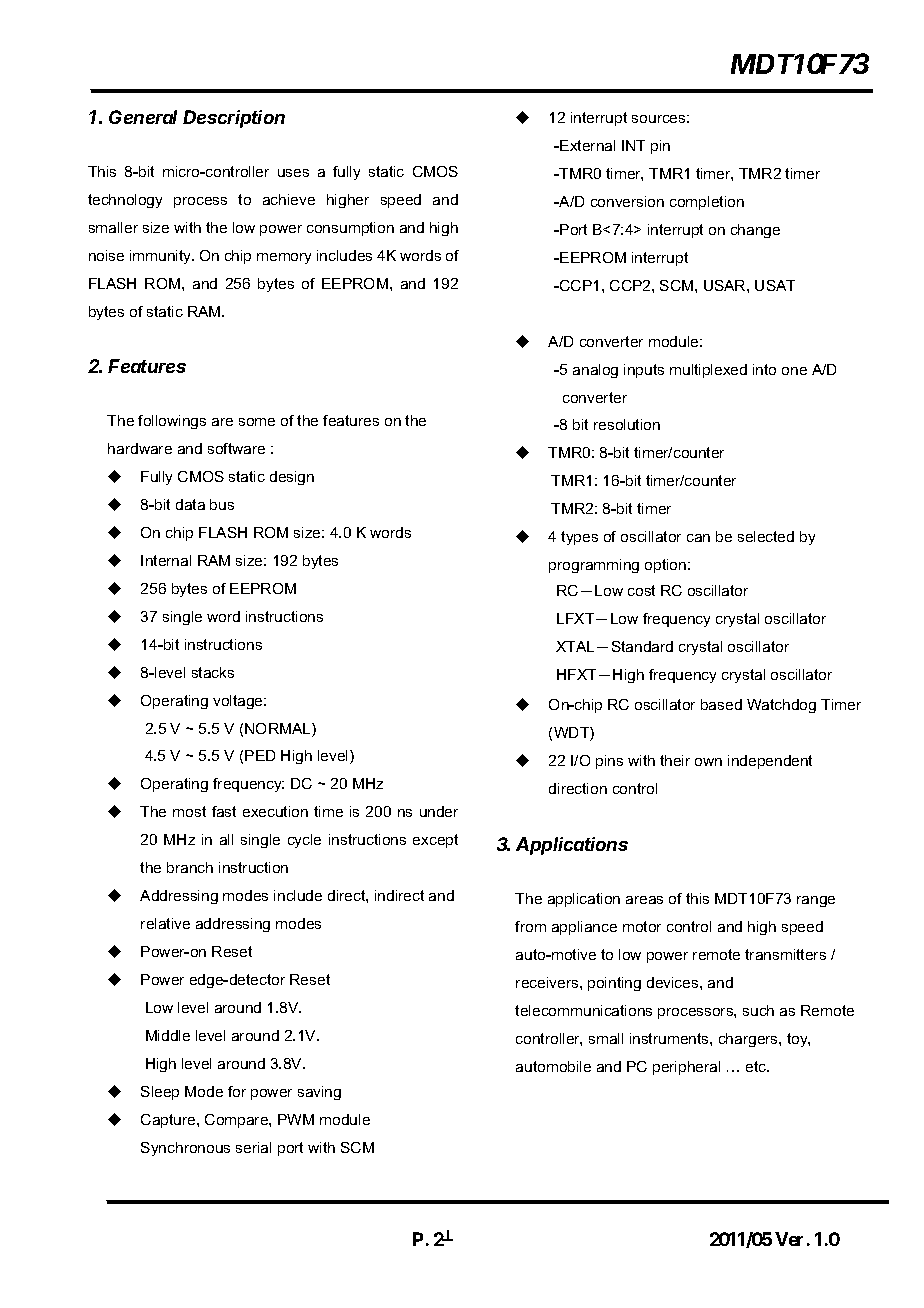 The image size is (924, 1308). Describe the element at coordinates (234, 119) in the screenshot. I see `Description` at that location.
